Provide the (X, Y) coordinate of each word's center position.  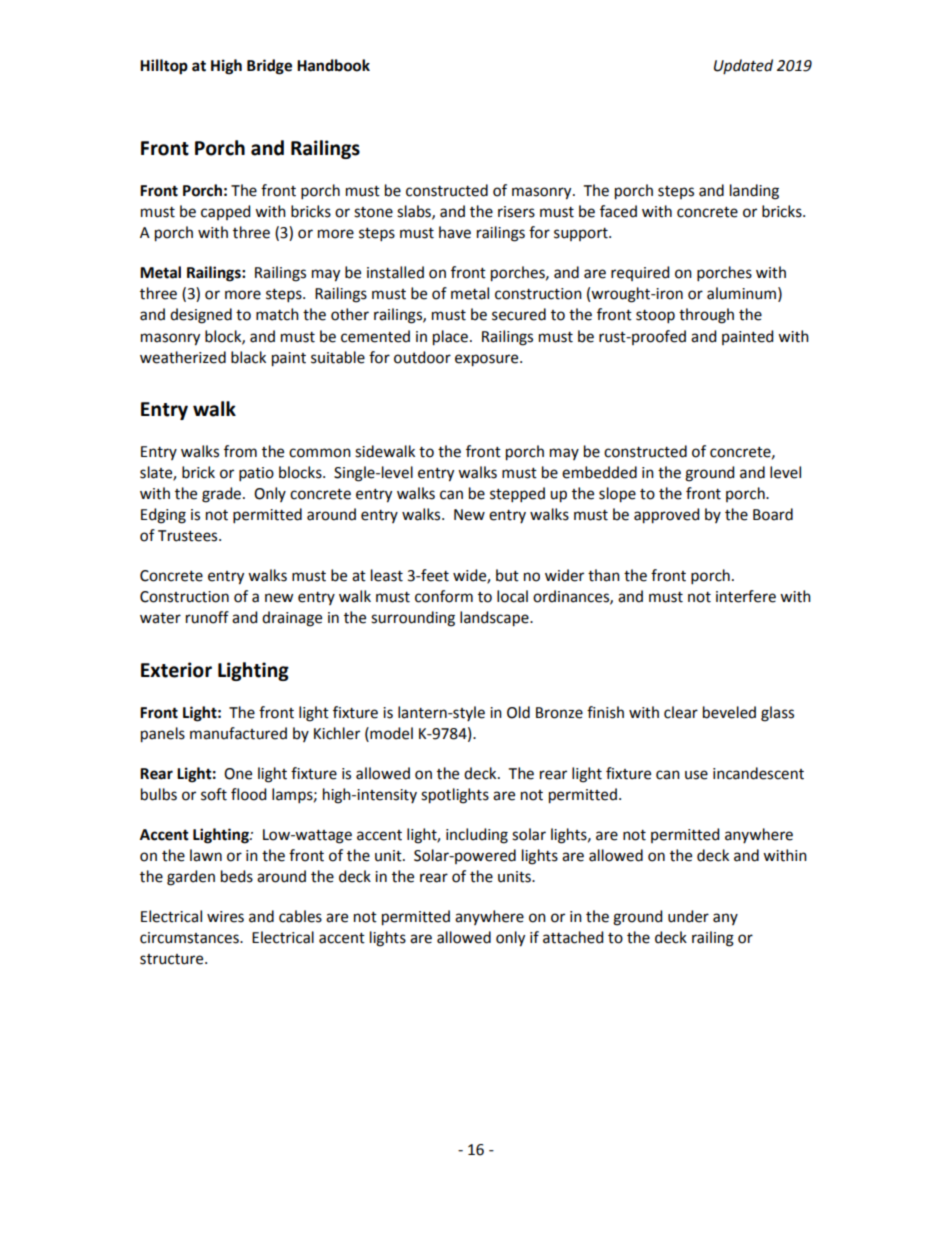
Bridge (269, 67)
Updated (743, 66)
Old (518, 712)
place (450, 338)
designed (201, 316)
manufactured (238, 733)
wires (225, 917)
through (706, 316)
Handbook (333, 65)
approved (666, 516)
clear (681, 712)
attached (573, 937)
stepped (517, 494)
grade (223, 495)
